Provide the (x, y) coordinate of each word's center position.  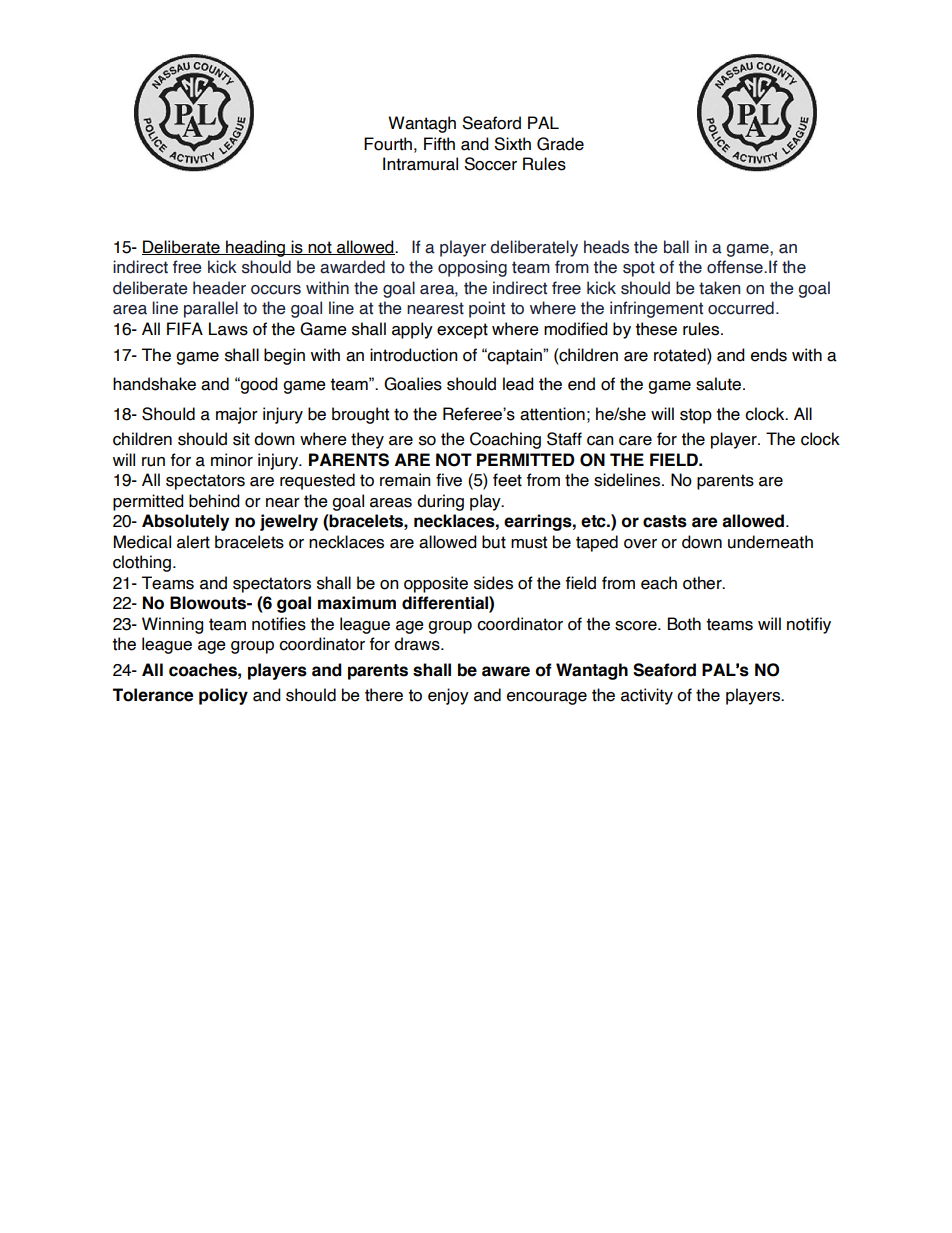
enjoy (448, 696)
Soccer (490, 164)
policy (223, 696)
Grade (560, 144)
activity (647, 696)
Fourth (388, 144)
